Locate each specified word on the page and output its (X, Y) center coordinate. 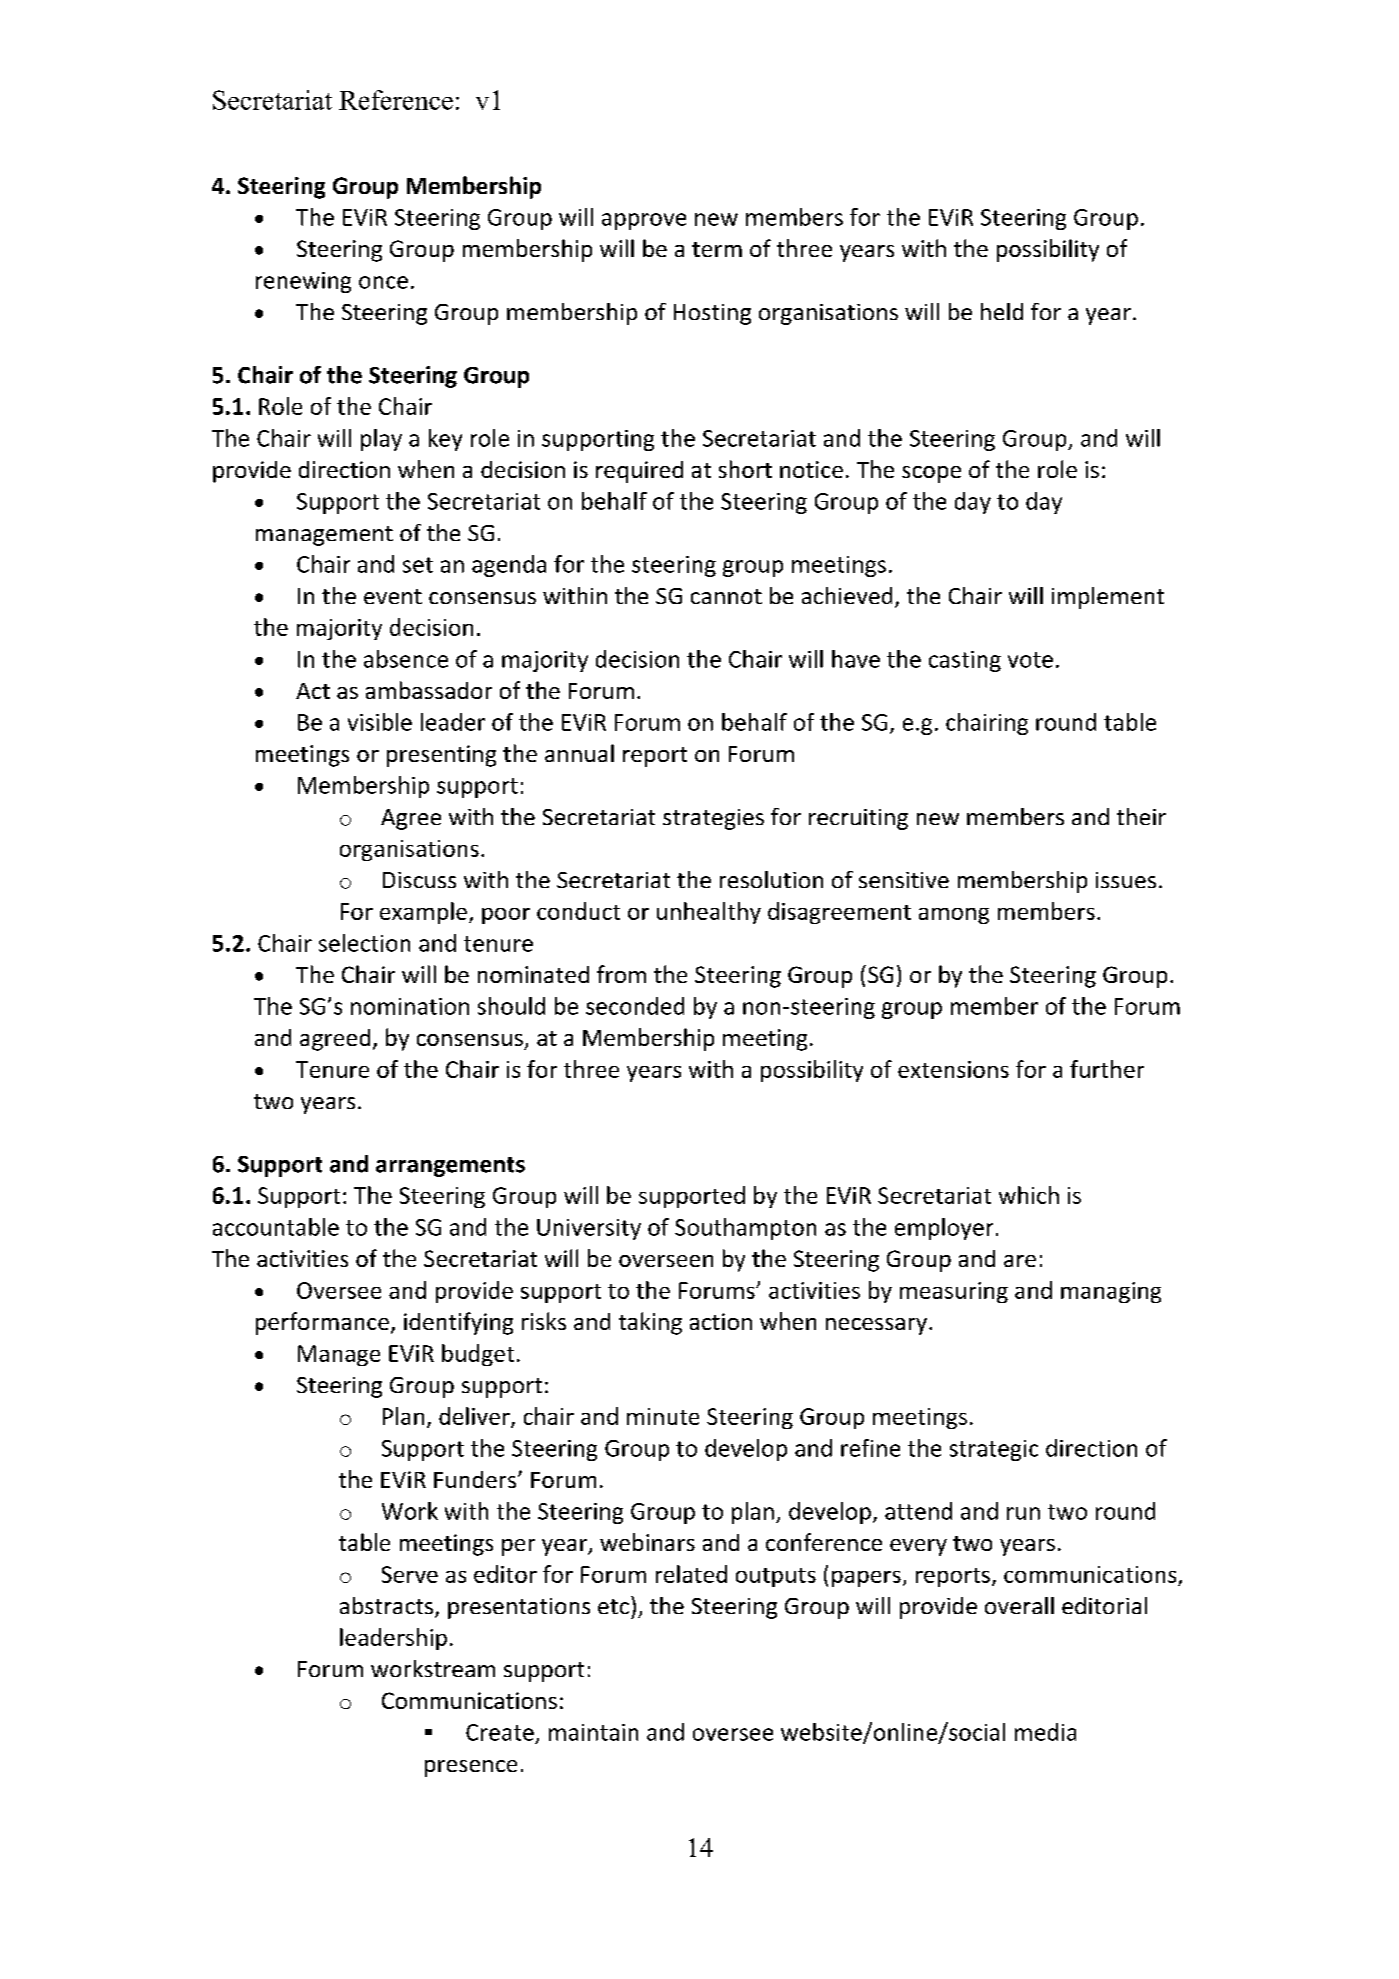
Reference (396, 100)
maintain (593, 1732)
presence (471, 1768)
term (717, 249)
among (954, 916)
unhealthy (709, 913)
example (423, 913)
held (1002, 311)
